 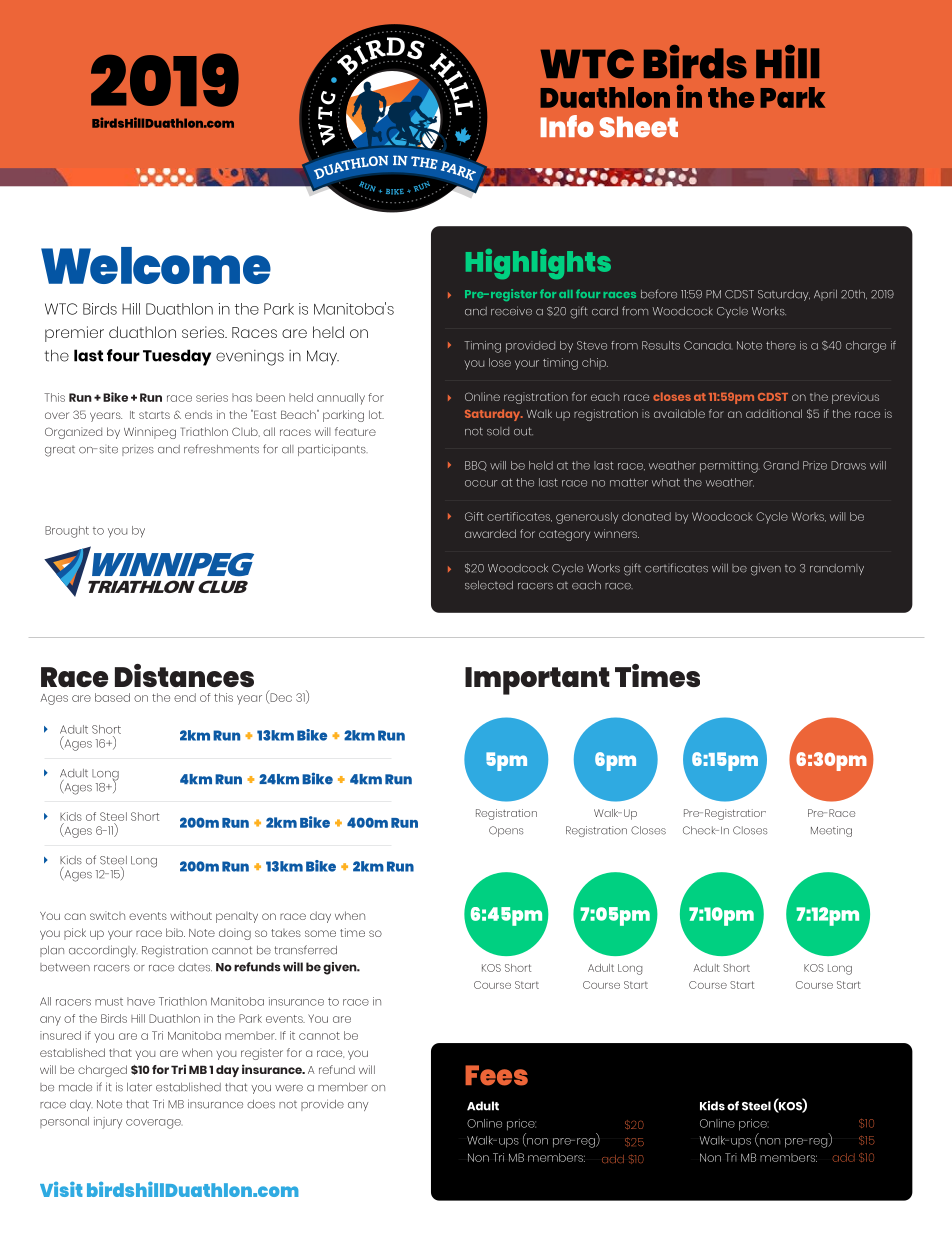 I want to click on Welcome, so click(x=156, y=265).
